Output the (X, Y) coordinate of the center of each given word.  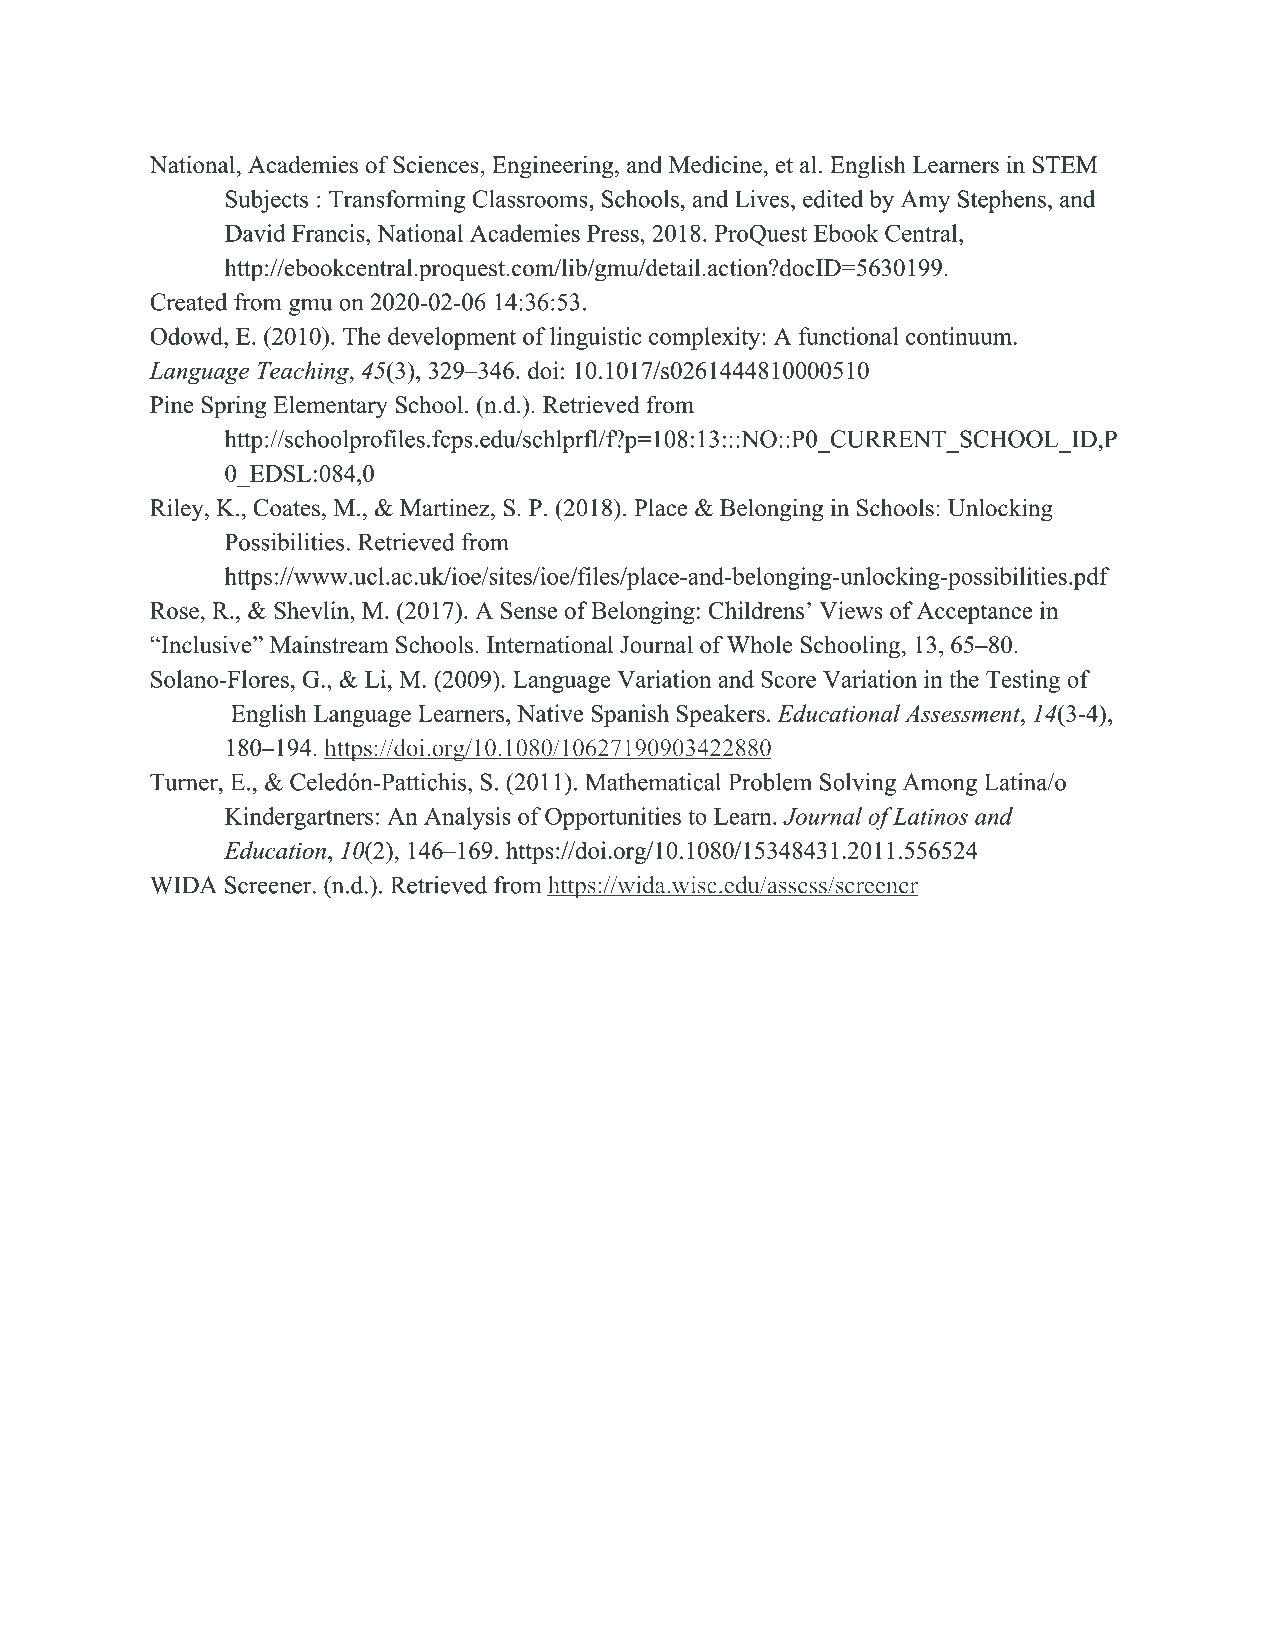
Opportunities (613, 818)
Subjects (267, 201)
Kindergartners (299, 818)
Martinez (446, 507)
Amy (925, 201)
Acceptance (974, 613)
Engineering (552, 167)
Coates (286, 508)
